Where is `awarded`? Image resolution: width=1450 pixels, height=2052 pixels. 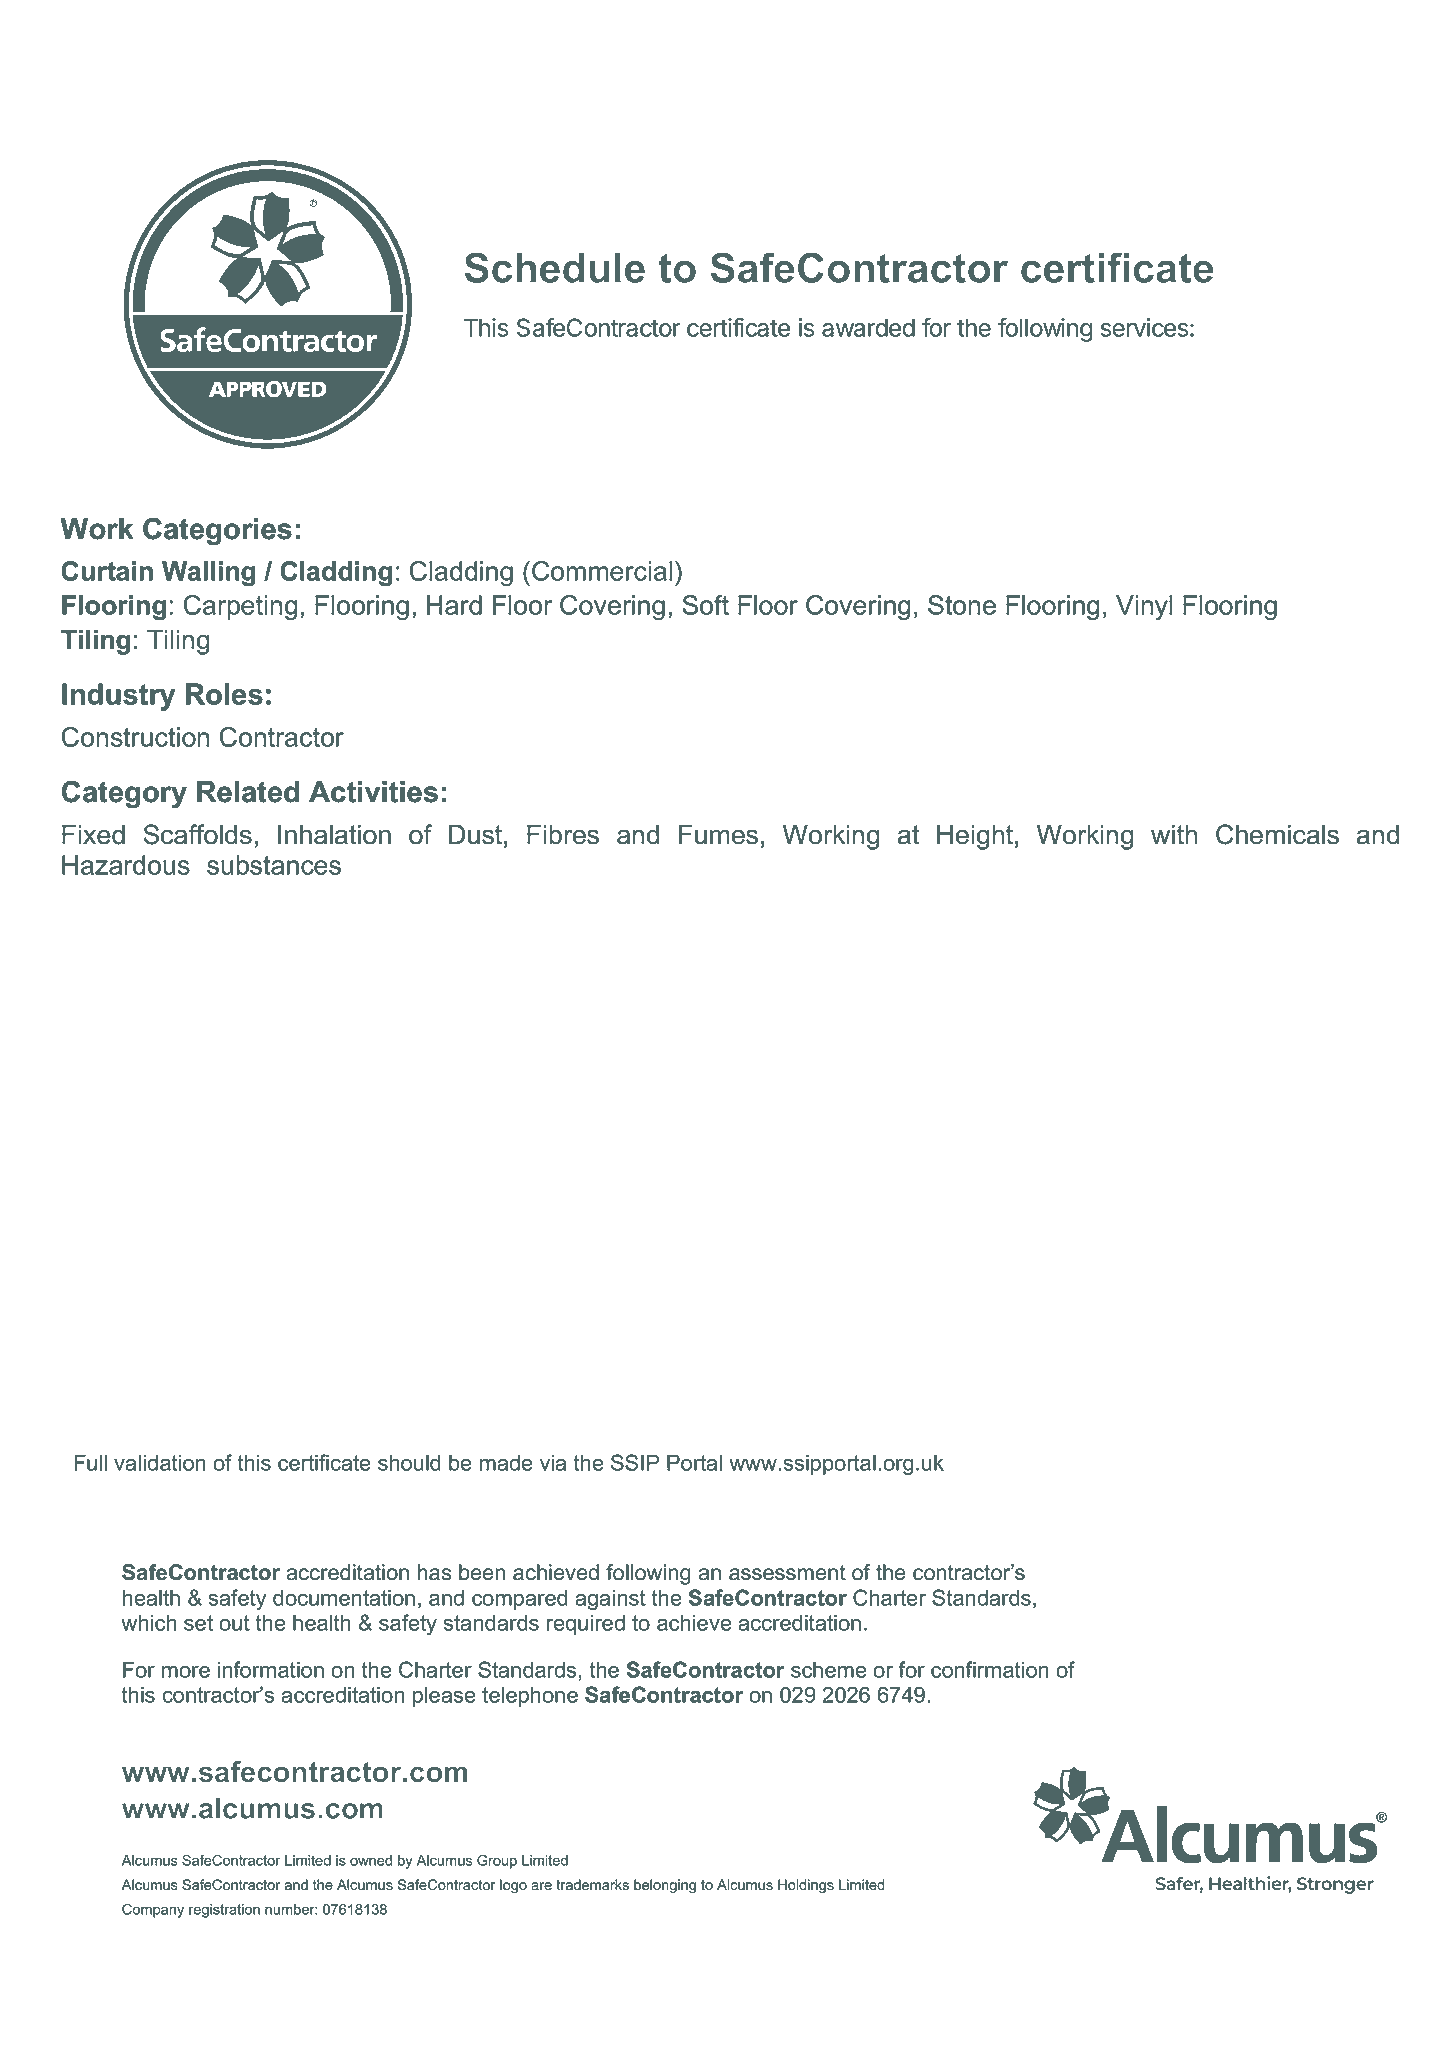
awarded is located at coordinates (868, 327).
